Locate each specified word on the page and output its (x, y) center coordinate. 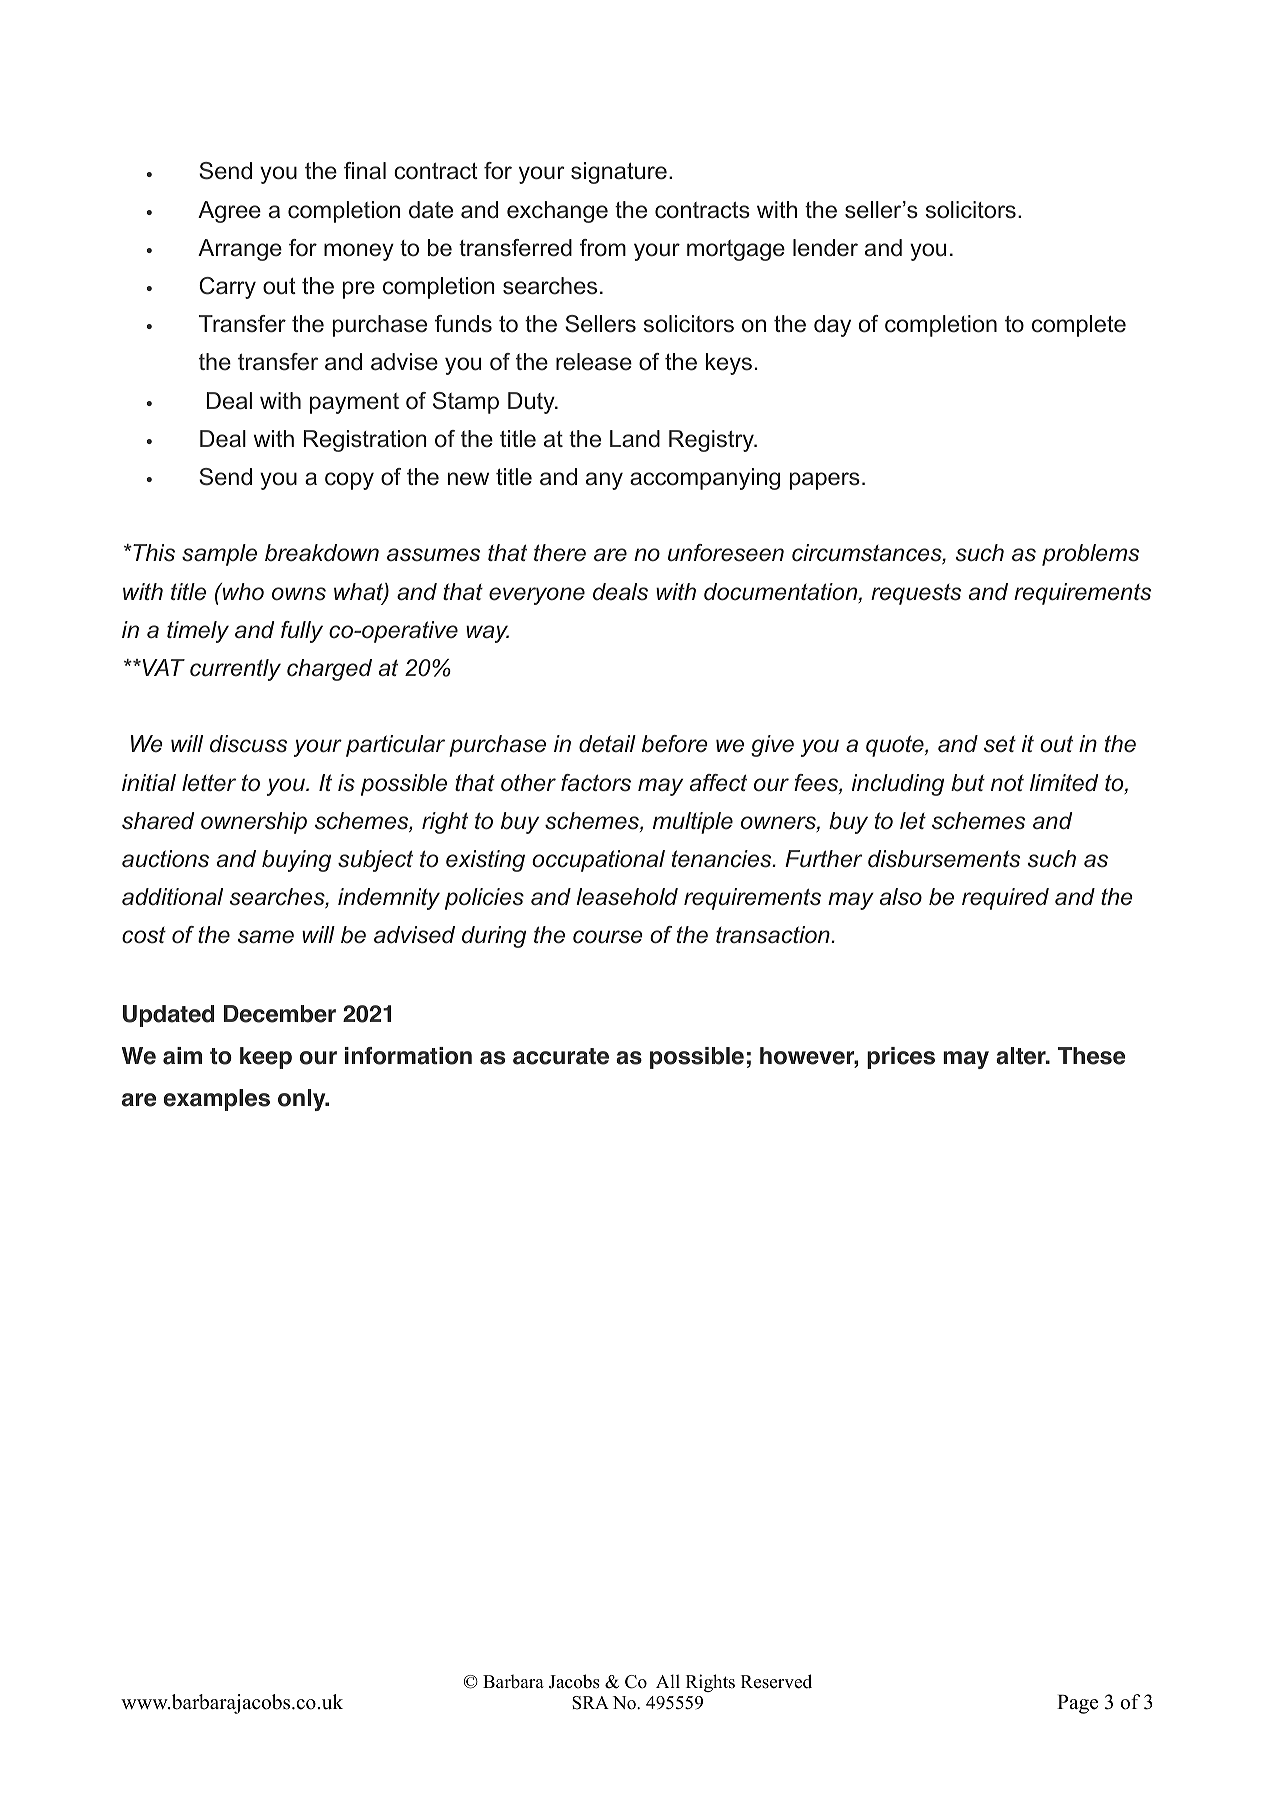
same (266, 937)
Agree (229, 212)
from (603, 248)
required (1005, 899)
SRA (590, 1703)
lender (825, 248)
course (608, 937)
